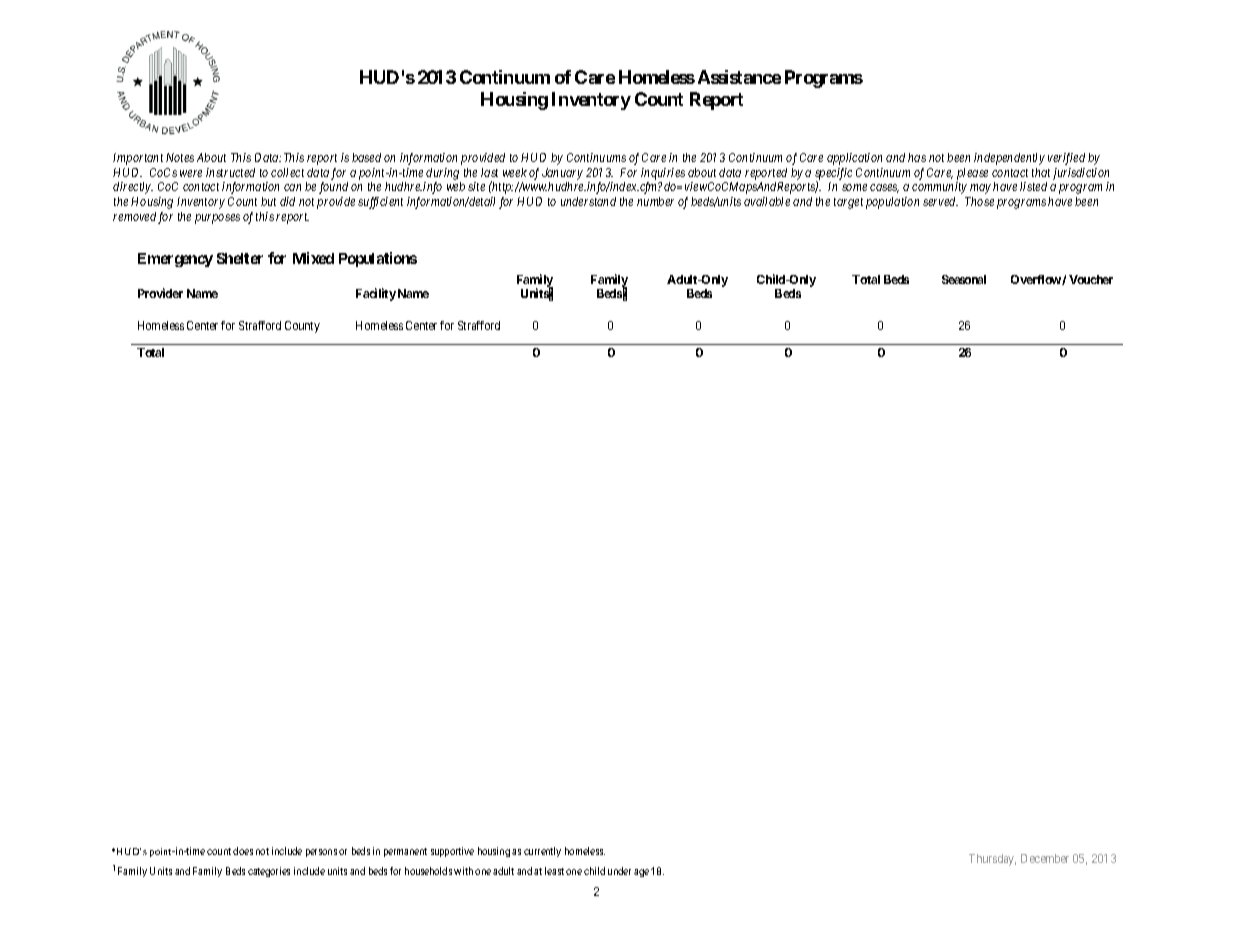 The width and height of the page is (1233, 952). Describe the element at coordinates (992, 860) in the page. I see `Thursday` at that location.
